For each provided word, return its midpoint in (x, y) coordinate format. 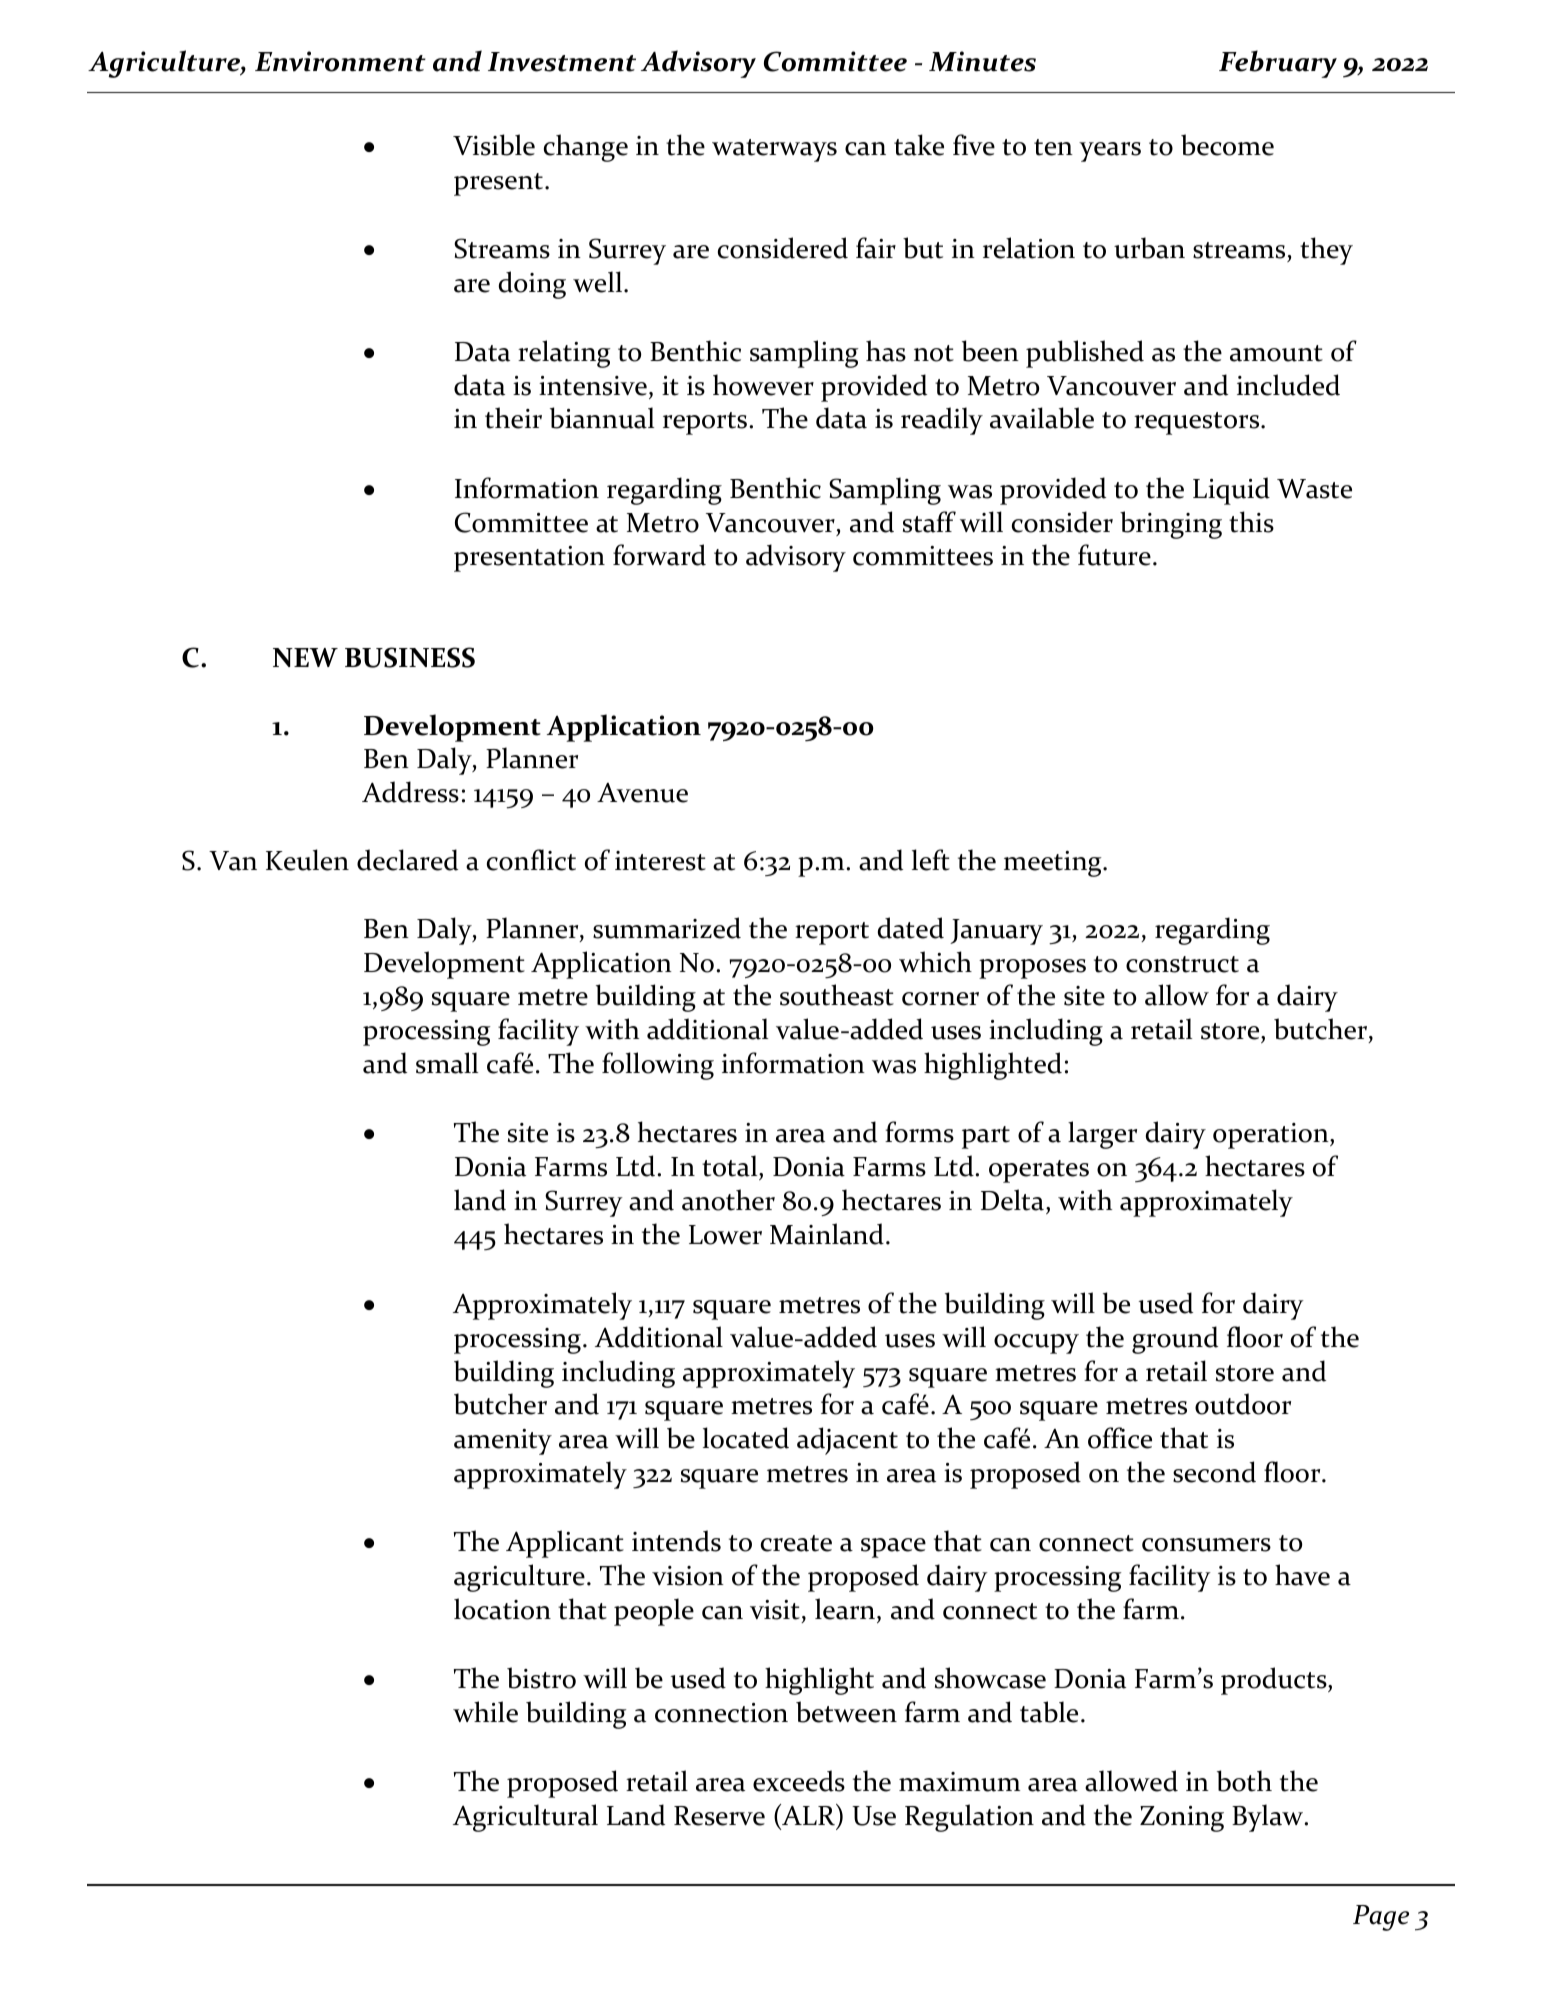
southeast (837, 995)
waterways (774, 150)
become (1227, 145)
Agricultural (525, 1818)
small (447, 1063)
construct (1182, 964)
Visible (494, 145)
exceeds (799, 1781)
